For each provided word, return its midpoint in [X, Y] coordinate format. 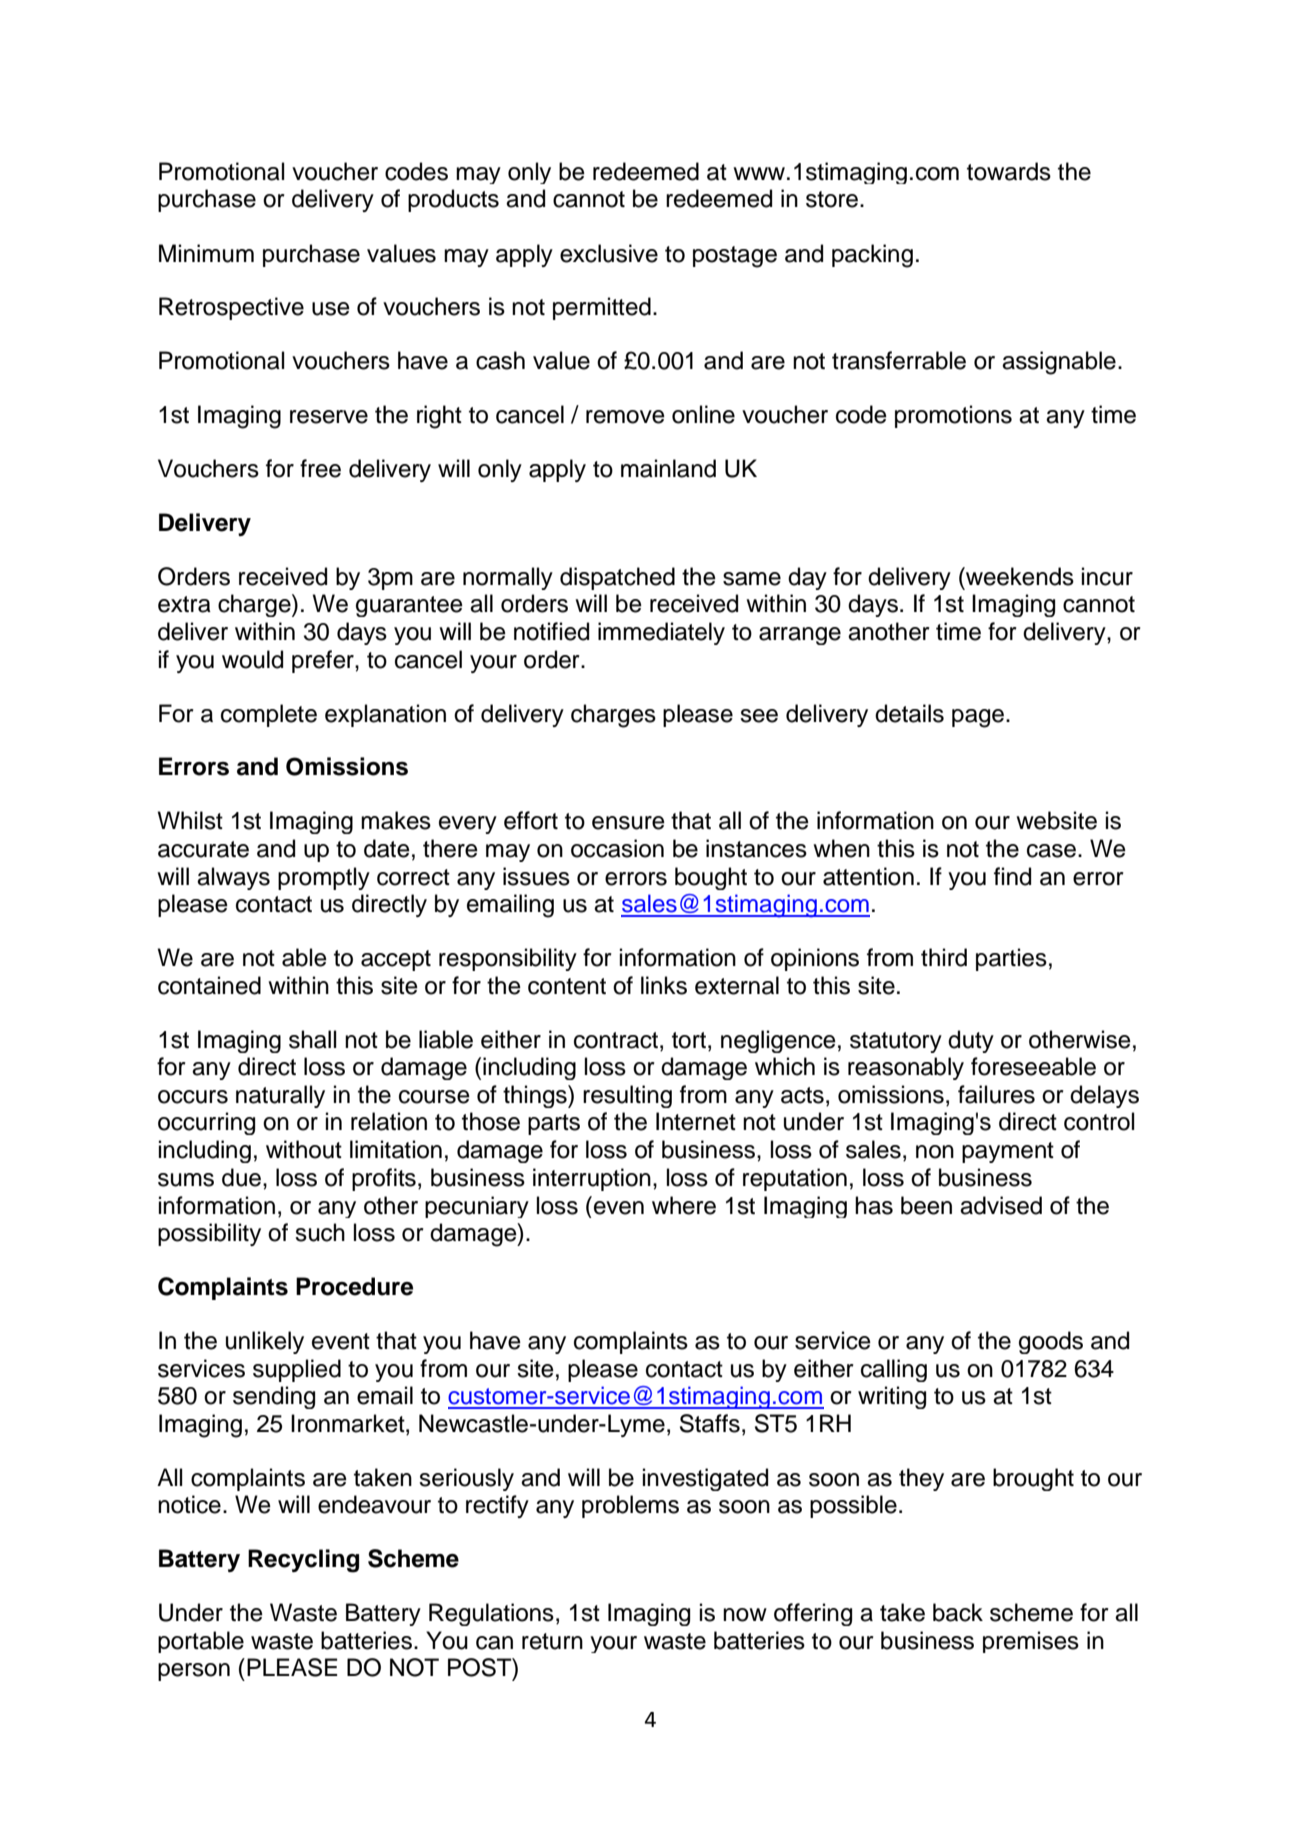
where [684, 1205]
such [320, 1232]
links [664, 985]
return [552, 1641]
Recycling [303, 1561]
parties [1011, 959]
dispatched [617, 578]
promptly [324, 878]
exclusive [609, 253]
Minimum [206, 253]
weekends [1019, 576]
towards [1009, 171]
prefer [324, 661]
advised [1001, 1205]
